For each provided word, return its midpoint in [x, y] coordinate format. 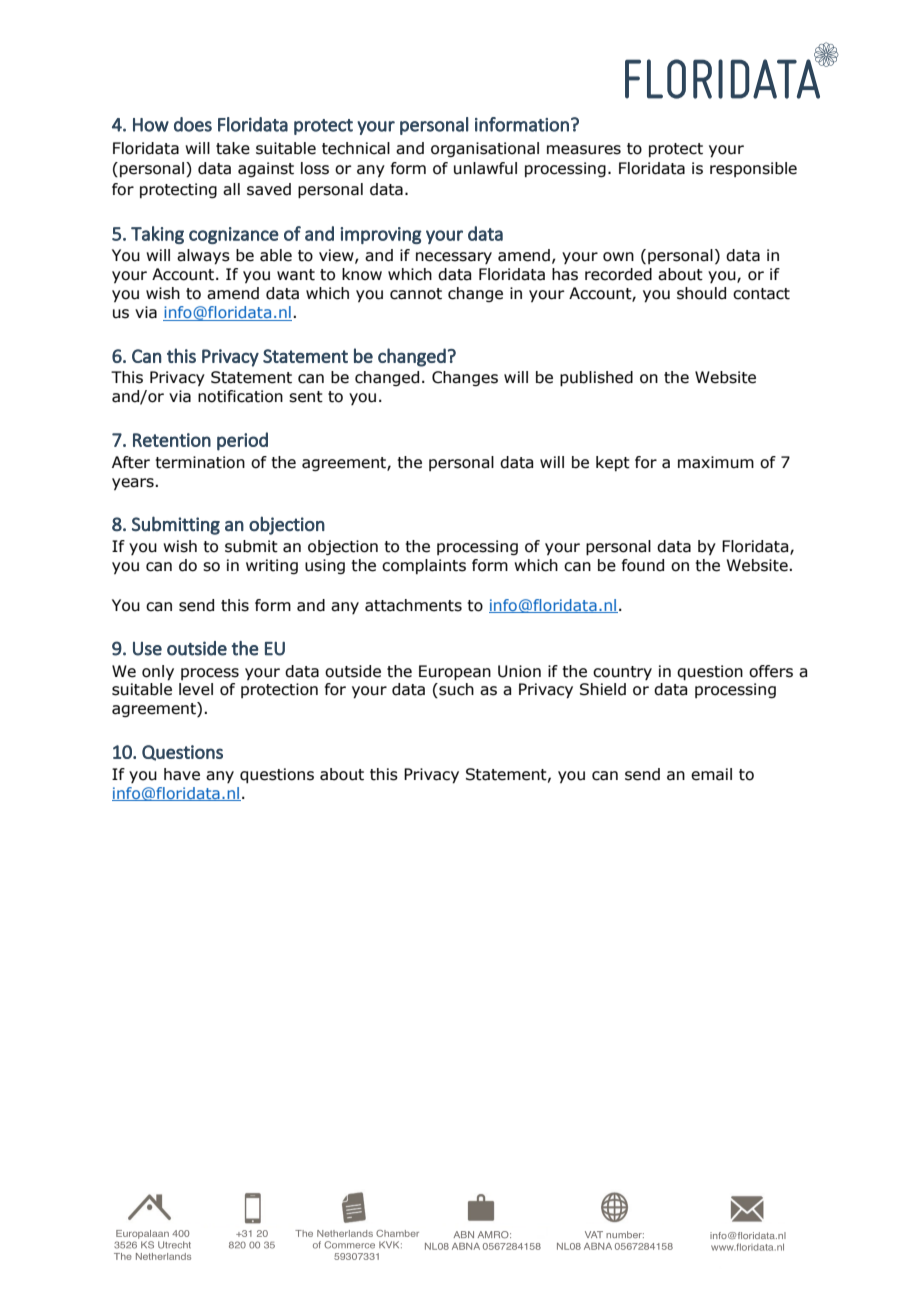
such [455, 690]
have [182, 774]
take [233, 148]
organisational [485, 149]
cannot [416, 294]
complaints [424, 566]
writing [272, 566]
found [643, 565]
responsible [753, 169]
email [711, 774]
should [701, 293]
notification [240, 396]
